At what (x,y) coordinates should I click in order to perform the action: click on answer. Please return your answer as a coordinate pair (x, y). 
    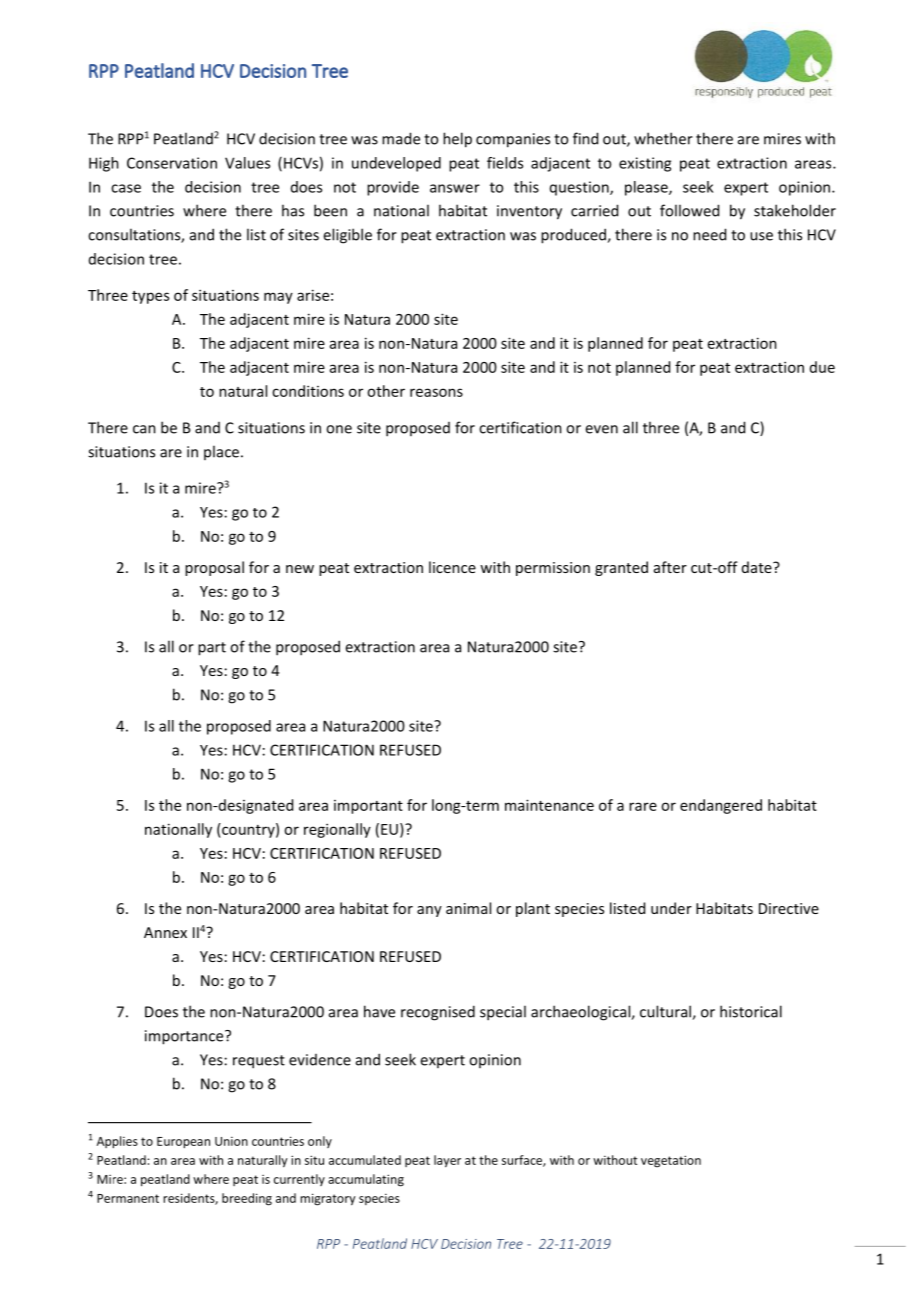
    Looking at the image, I should click on (455, 188).
